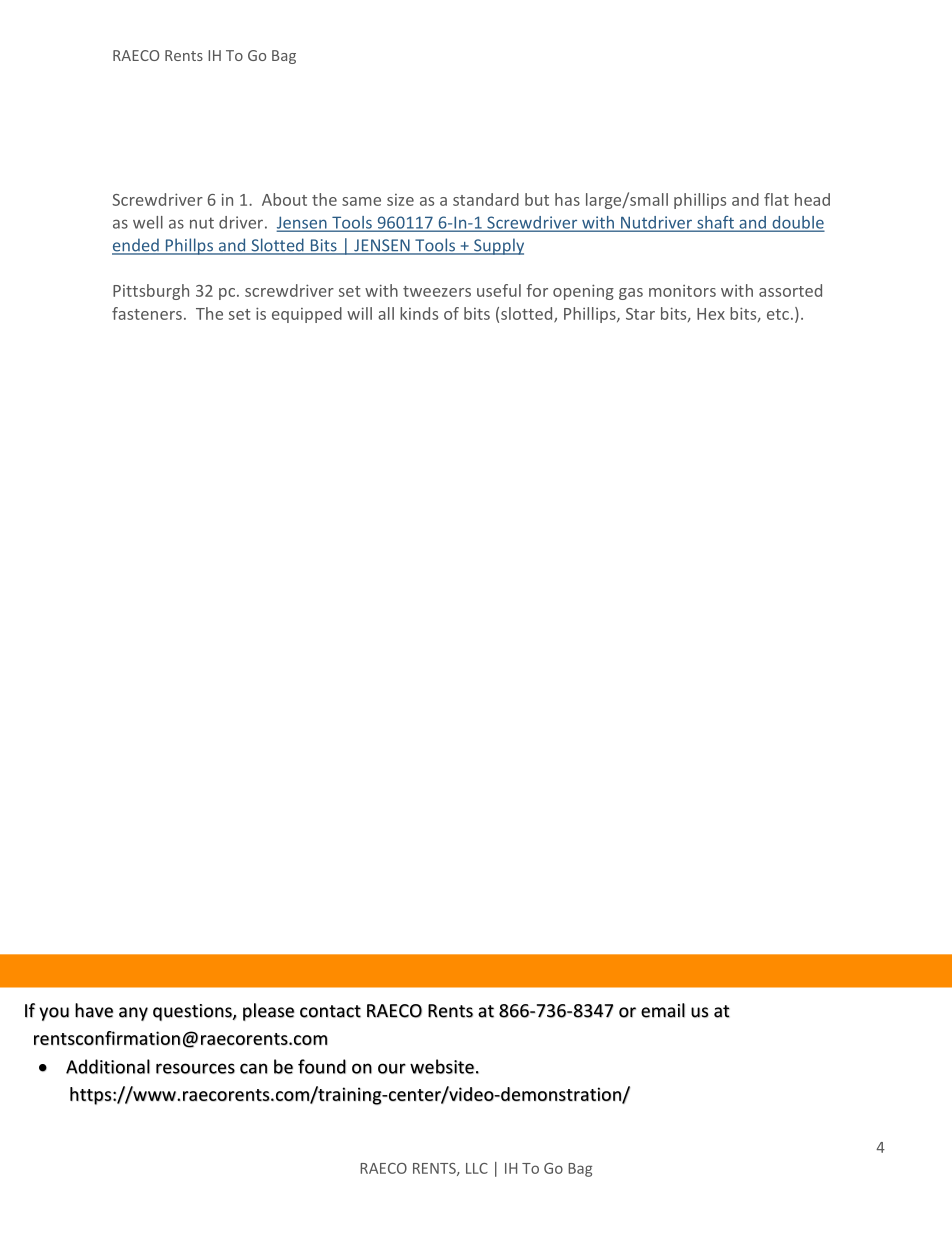  Describe the element at coordinates (330, 1011) in the screenshot. I see `contact` at that location.
